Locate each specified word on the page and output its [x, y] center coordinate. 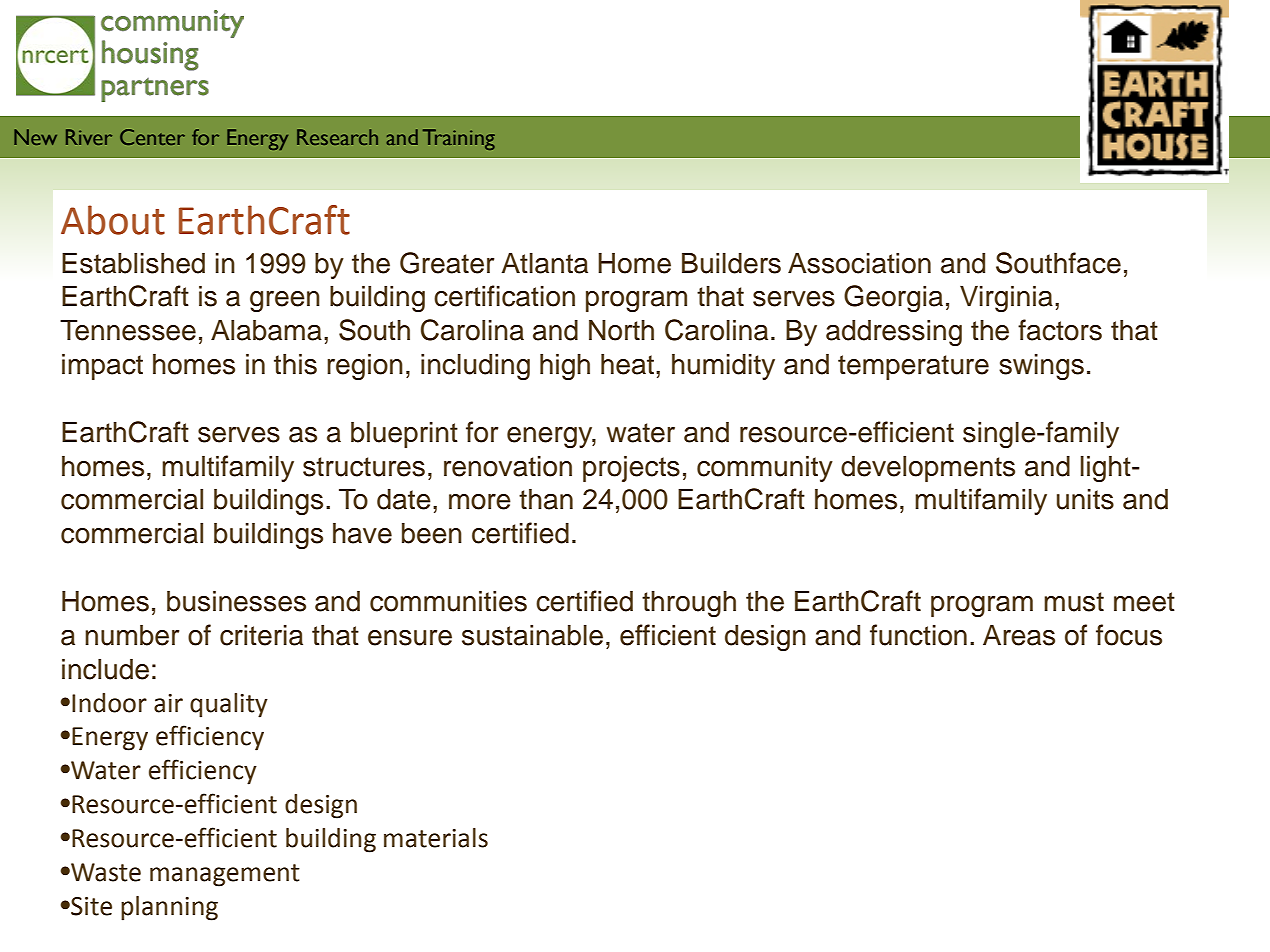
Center [152, 137]
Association [859, 263]
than [546, 499]
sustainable [532, 635]
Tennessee [128, 330]
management [225, 875]
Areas [1019, 635]
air [168, 703]
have [362, 533]
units [1085, 499]
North [621, 330]
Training [459, 139]
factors [1060, 330]
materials [436, 838]
